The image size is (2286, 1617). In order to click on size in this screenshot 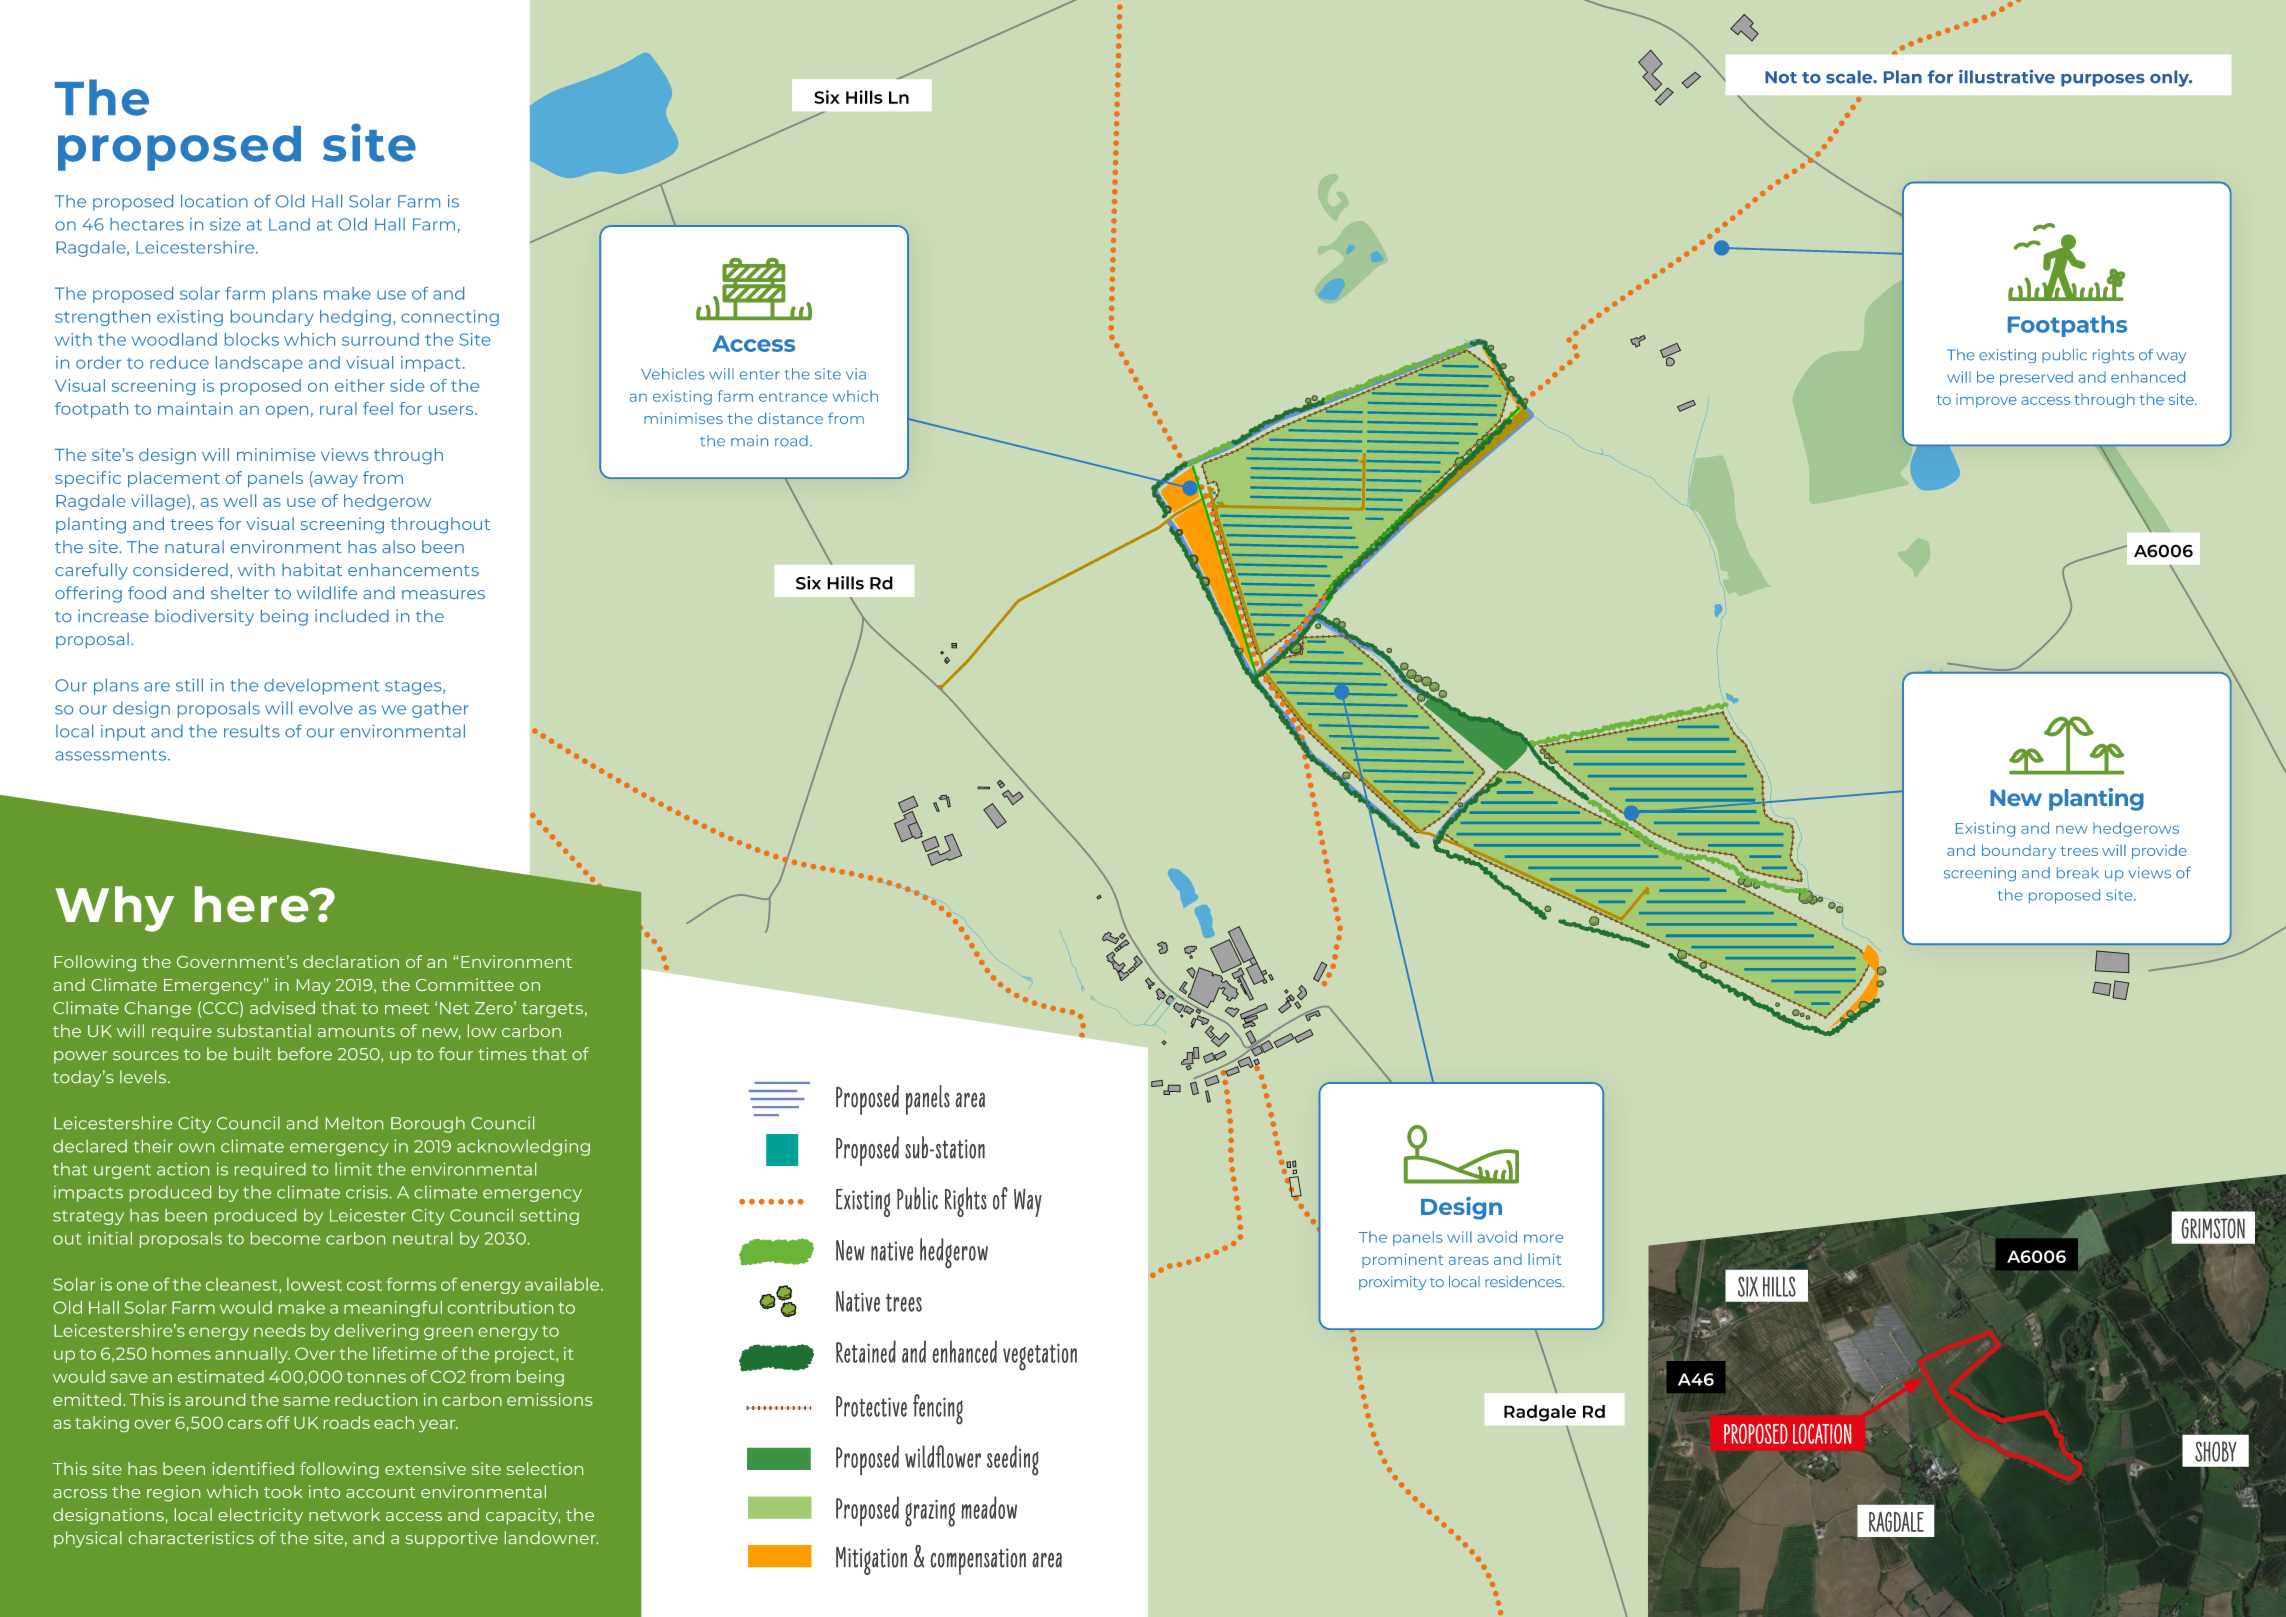, I will do `click(225, 224)`.
